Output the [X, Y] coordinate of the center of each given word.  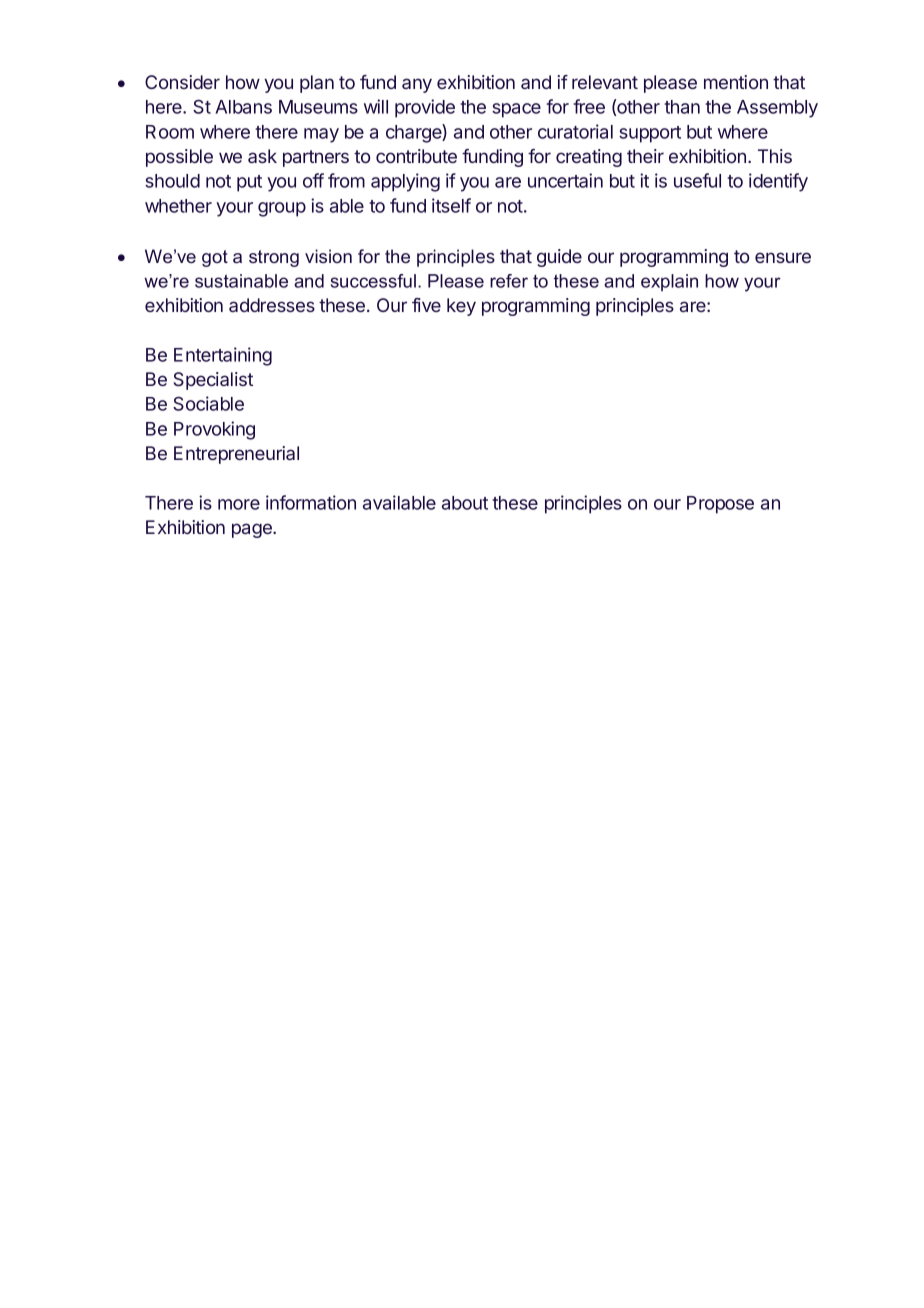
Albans [243, 107]
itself [451, 205]
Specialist [213, 381]
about [465, 503]
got [215, 258]
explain [669, 282]
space [516, 110]
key [461, 307]
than [682, 107]
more [239, 504]
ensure [783, 257]
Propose [720, 505]
